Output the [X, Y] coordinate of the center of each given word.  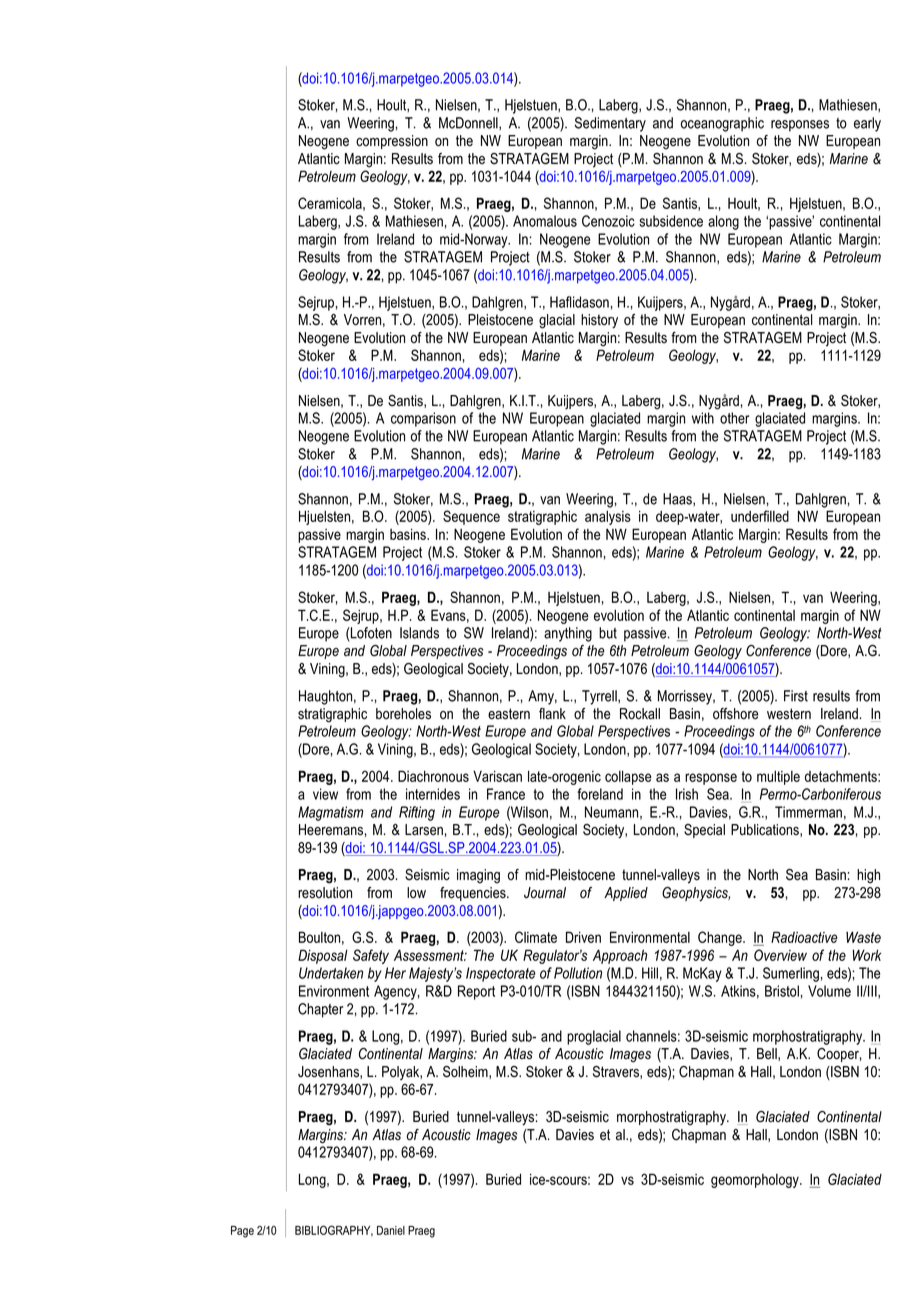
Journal [545, 893]
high [868, 876]
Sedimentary [610, 124]
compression [392, 142]
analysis [608, 518]
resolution [325, 893]
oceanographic [722, 124]
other [734, 418]
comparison [423, 419]
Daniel [391, 1230]
